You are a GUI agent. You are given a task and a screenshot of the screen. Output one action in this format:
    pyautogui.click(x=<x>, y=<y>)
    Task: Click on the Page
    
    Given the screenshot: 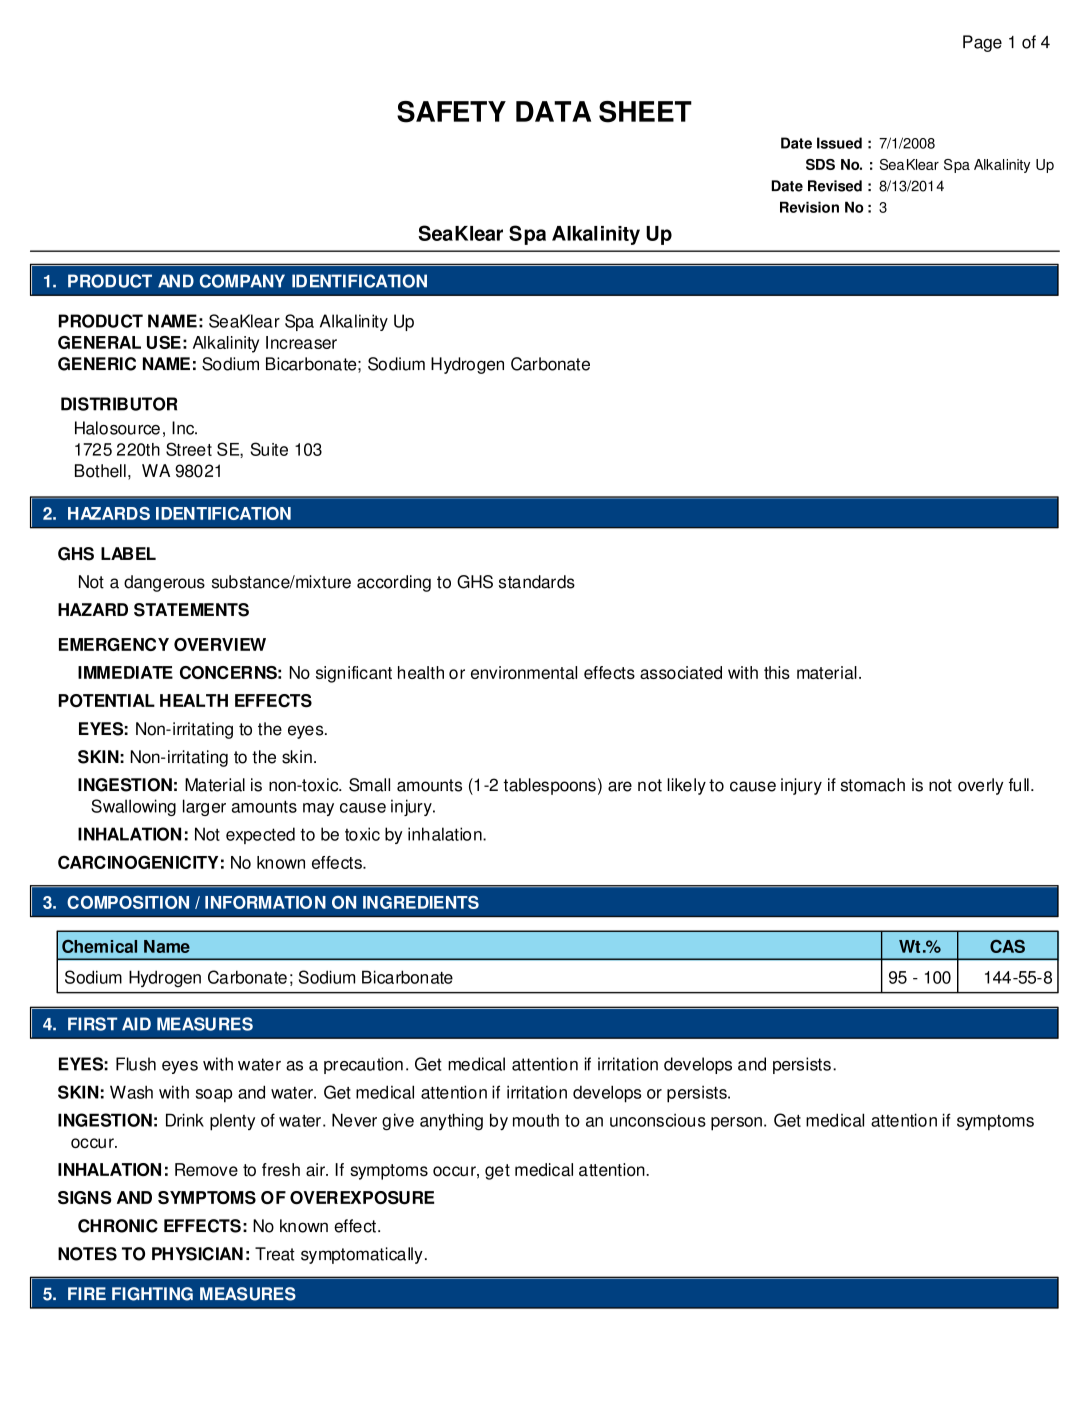 What is the action you would take?
    pyautogui.click(x=982, y=43)
